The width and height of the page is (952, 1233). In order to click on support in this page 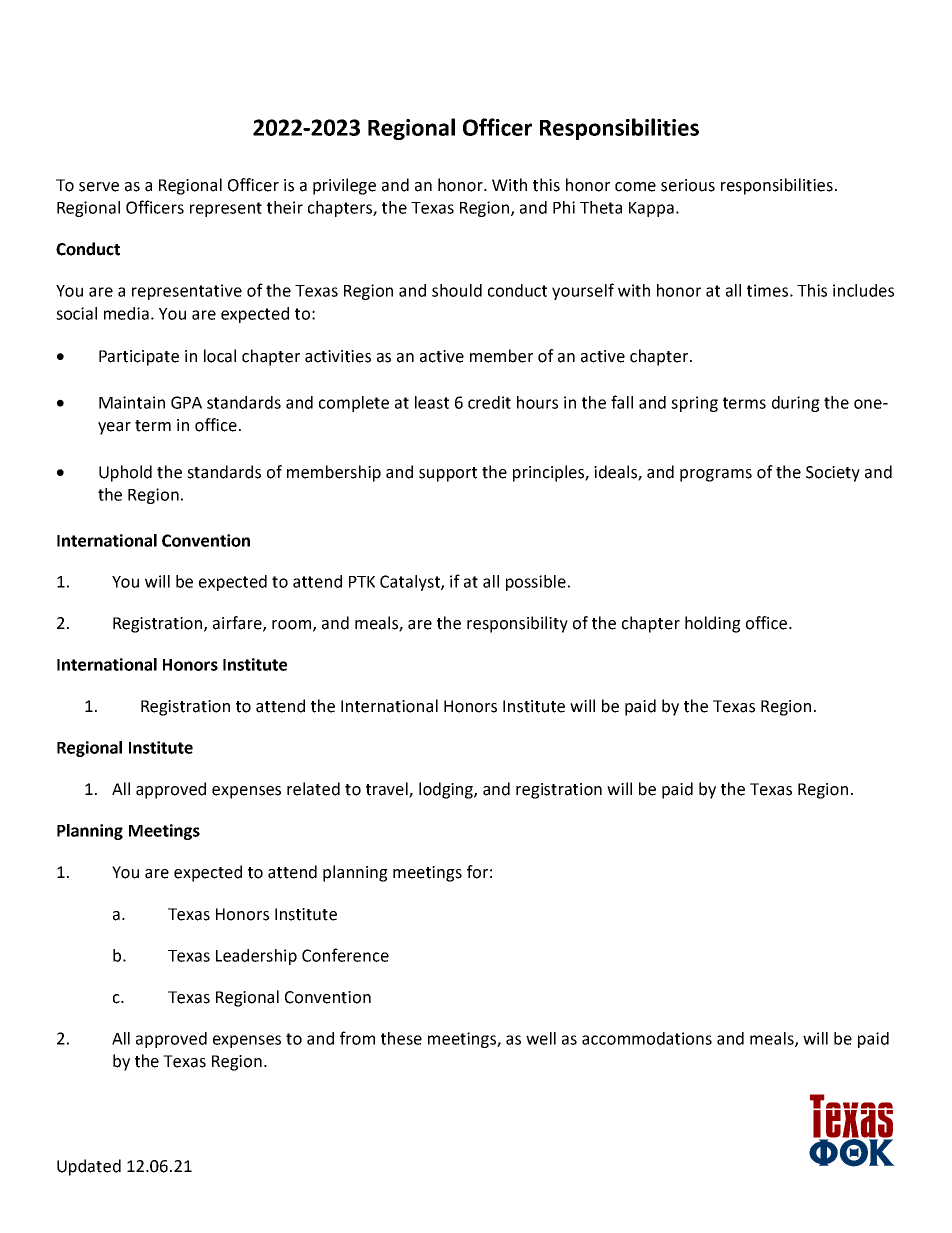, I will do `click(448, 474)`.
